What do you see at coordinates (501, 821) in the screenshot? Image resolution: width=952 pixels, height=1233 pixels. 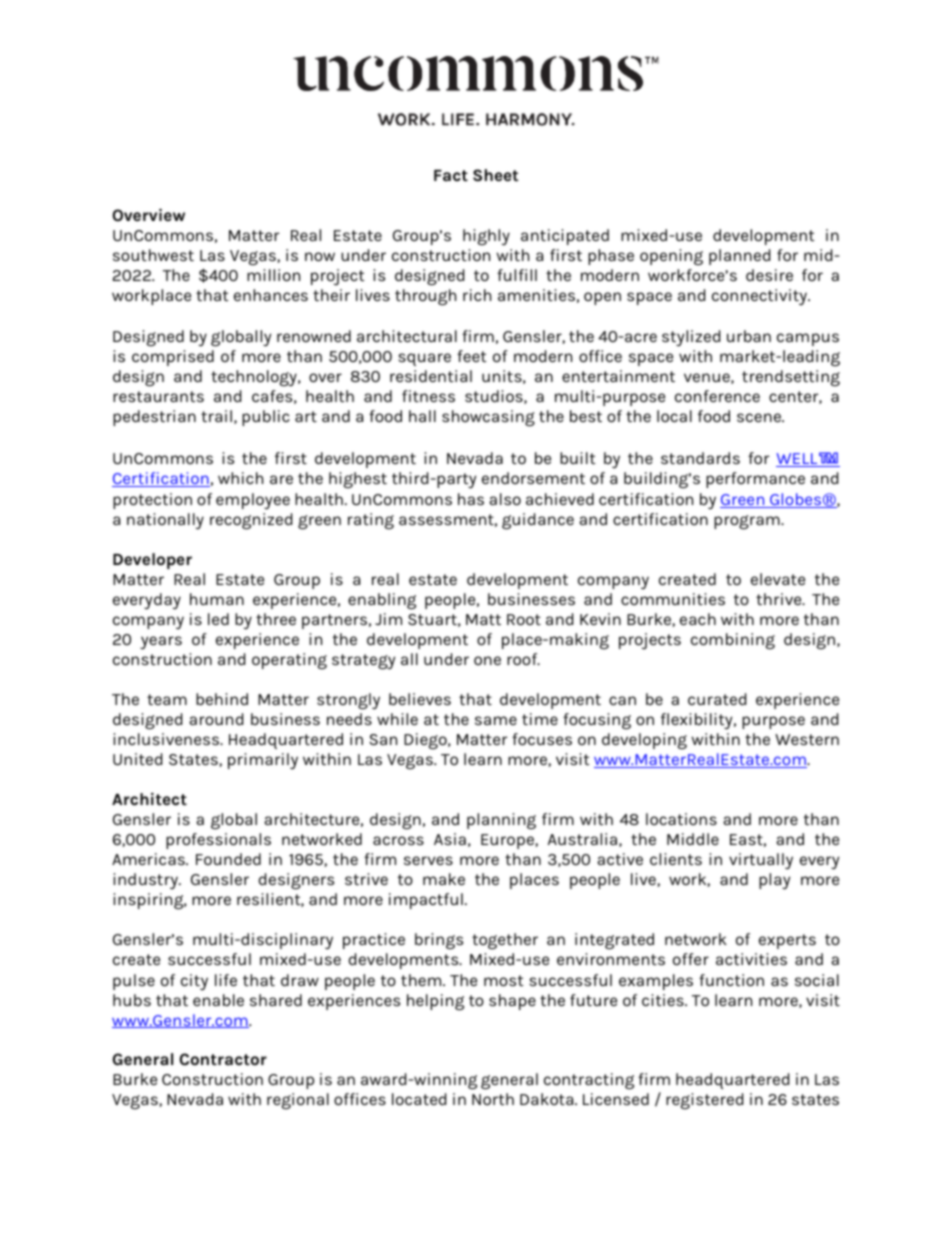 I see `planning` at bounding box center [501, 821].
